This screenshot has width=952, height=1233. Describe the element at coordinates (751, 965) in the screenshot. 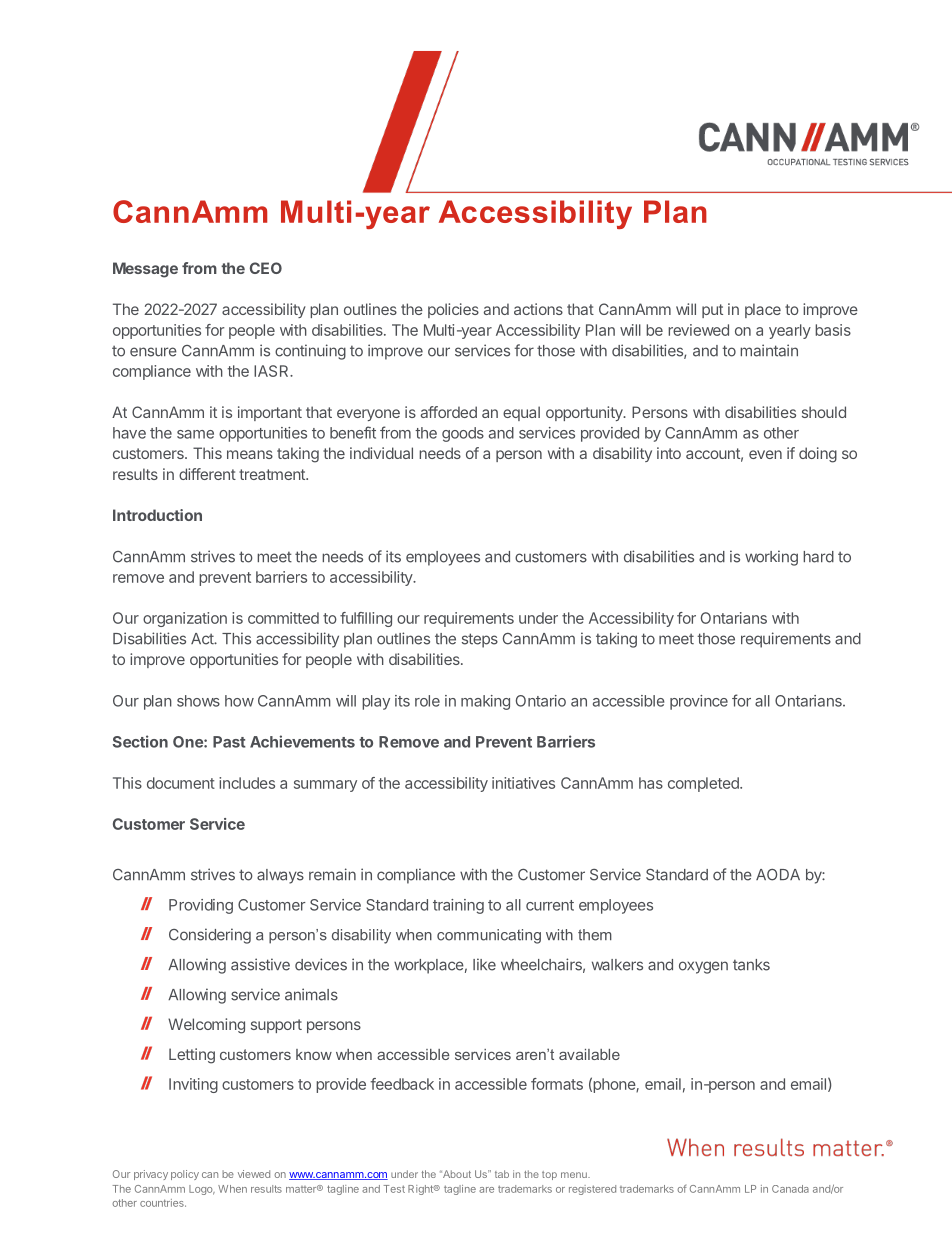

I see `tanks` at that location.
